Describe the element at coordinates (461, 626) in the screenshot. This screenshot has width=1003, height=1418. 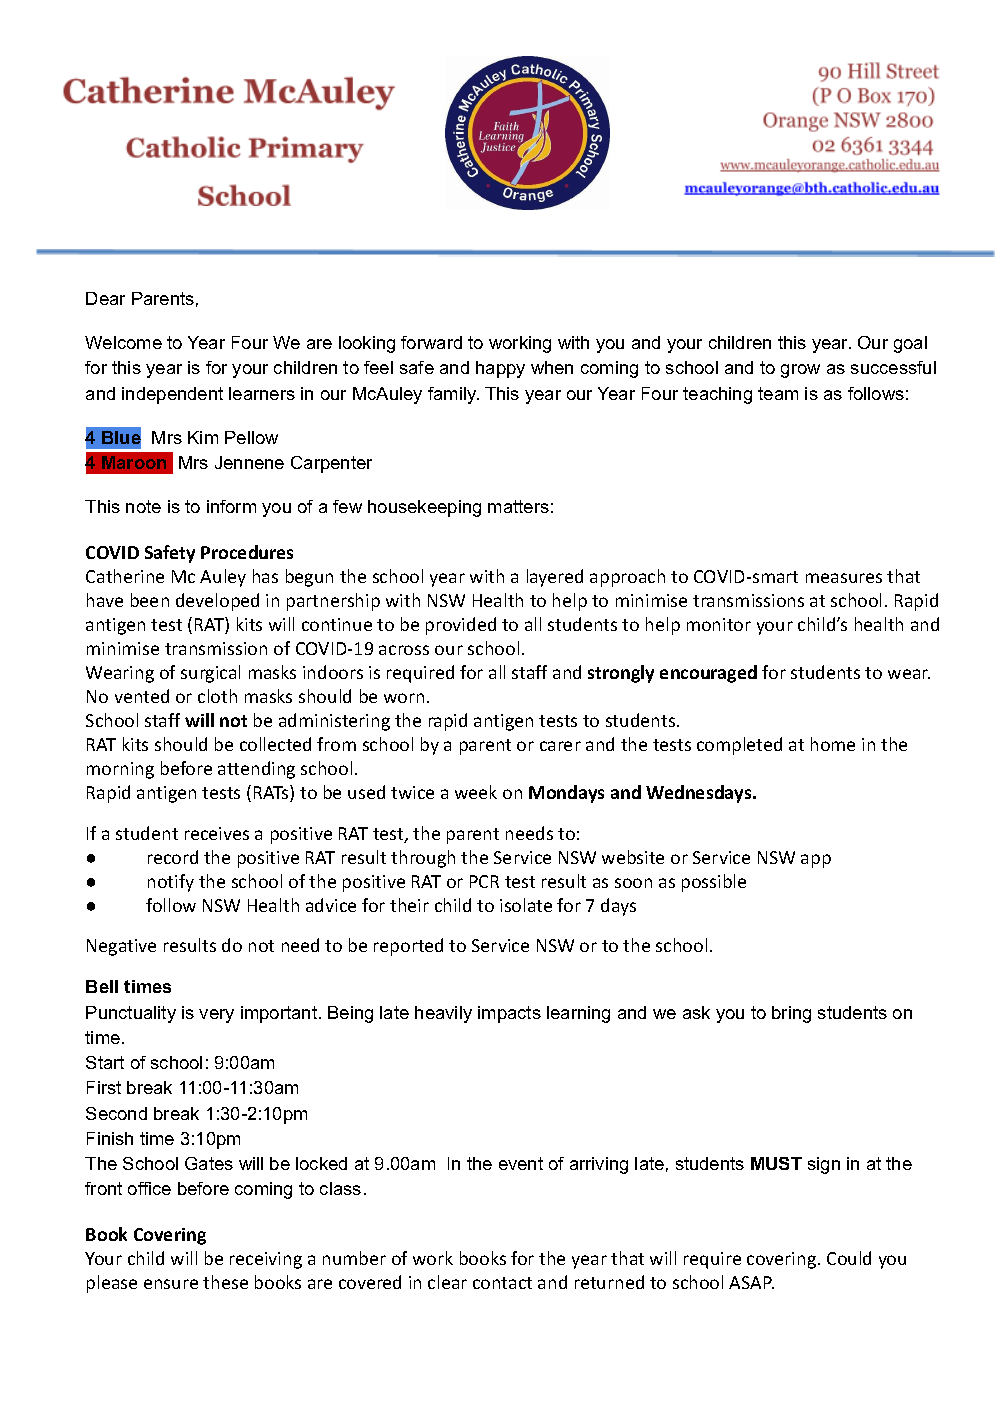
I see `provided` at that location.
